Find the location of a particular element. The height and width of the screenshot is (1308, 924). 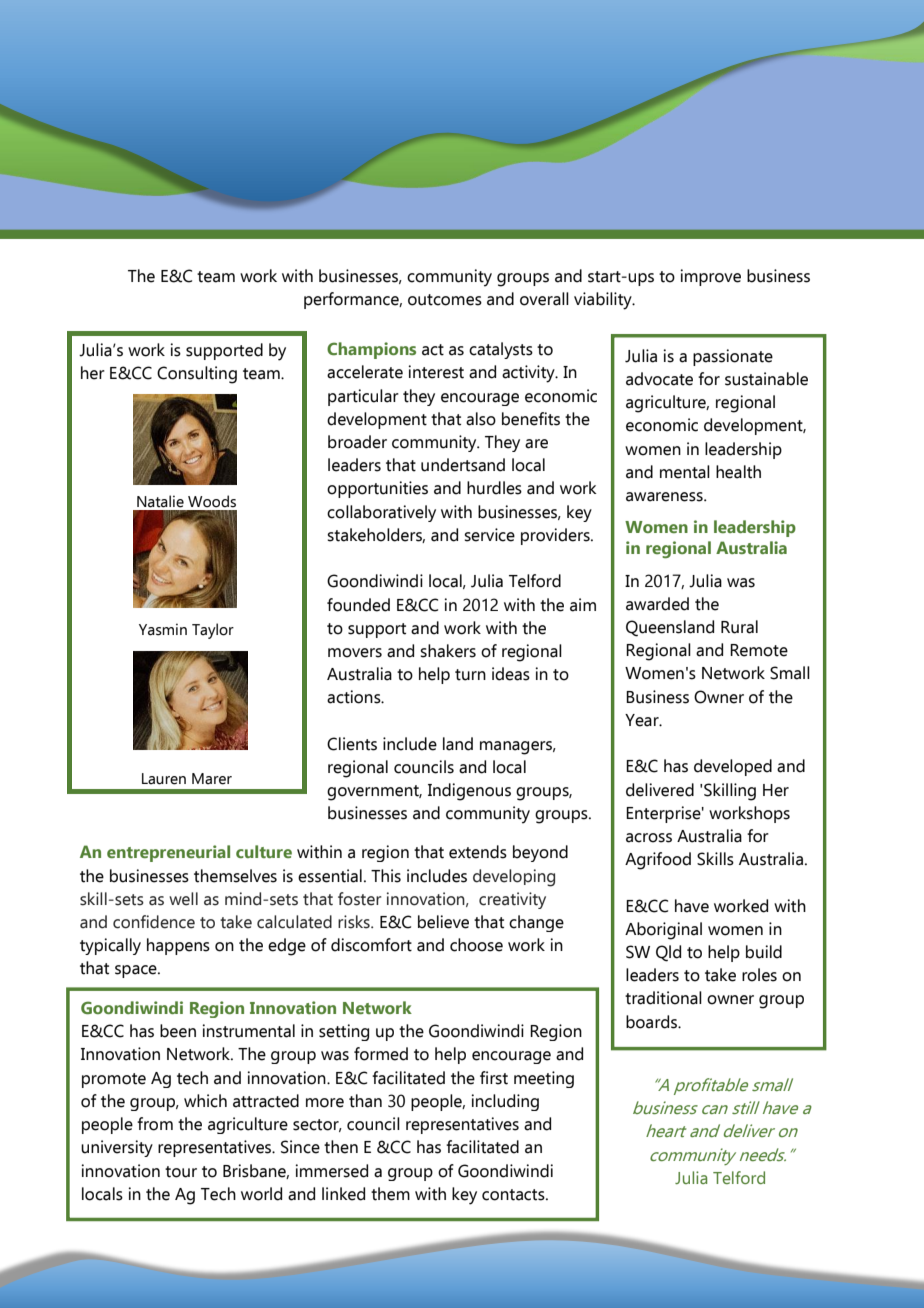

Woods is located at coordinates (212, 501).
